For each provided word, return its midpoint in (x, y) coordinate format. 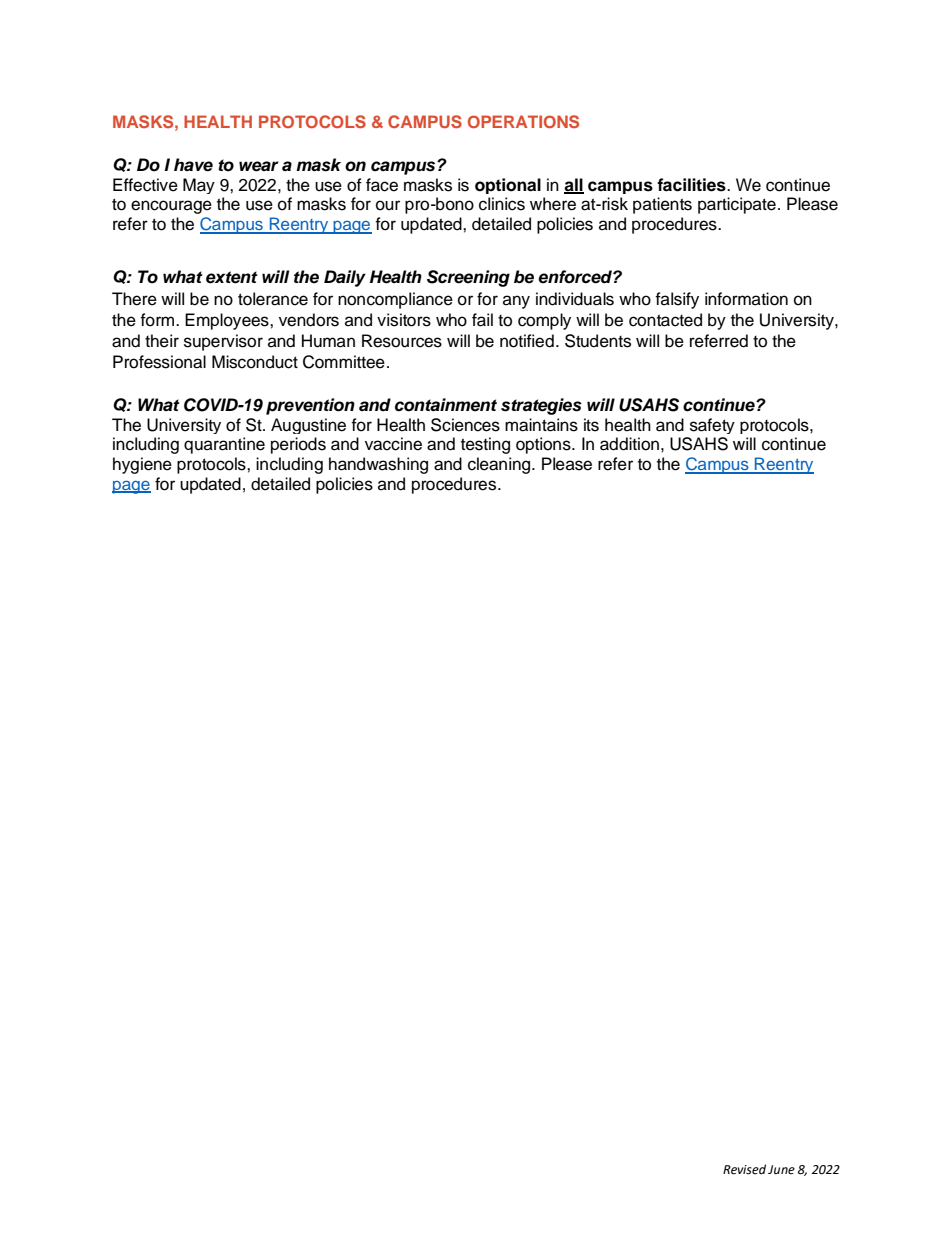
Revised (744, 1169)
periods (298, 445)
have (193, 165)
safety (712, 426)
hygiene (142, 465)
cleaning (500, 465)
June (781, 1170)
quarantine (224, 445)
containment (446, 405)
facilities (692, 185)
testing (485, 445)
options (544, 445)
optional (508, 186)
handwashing (378, 465)
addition (629, 444)
